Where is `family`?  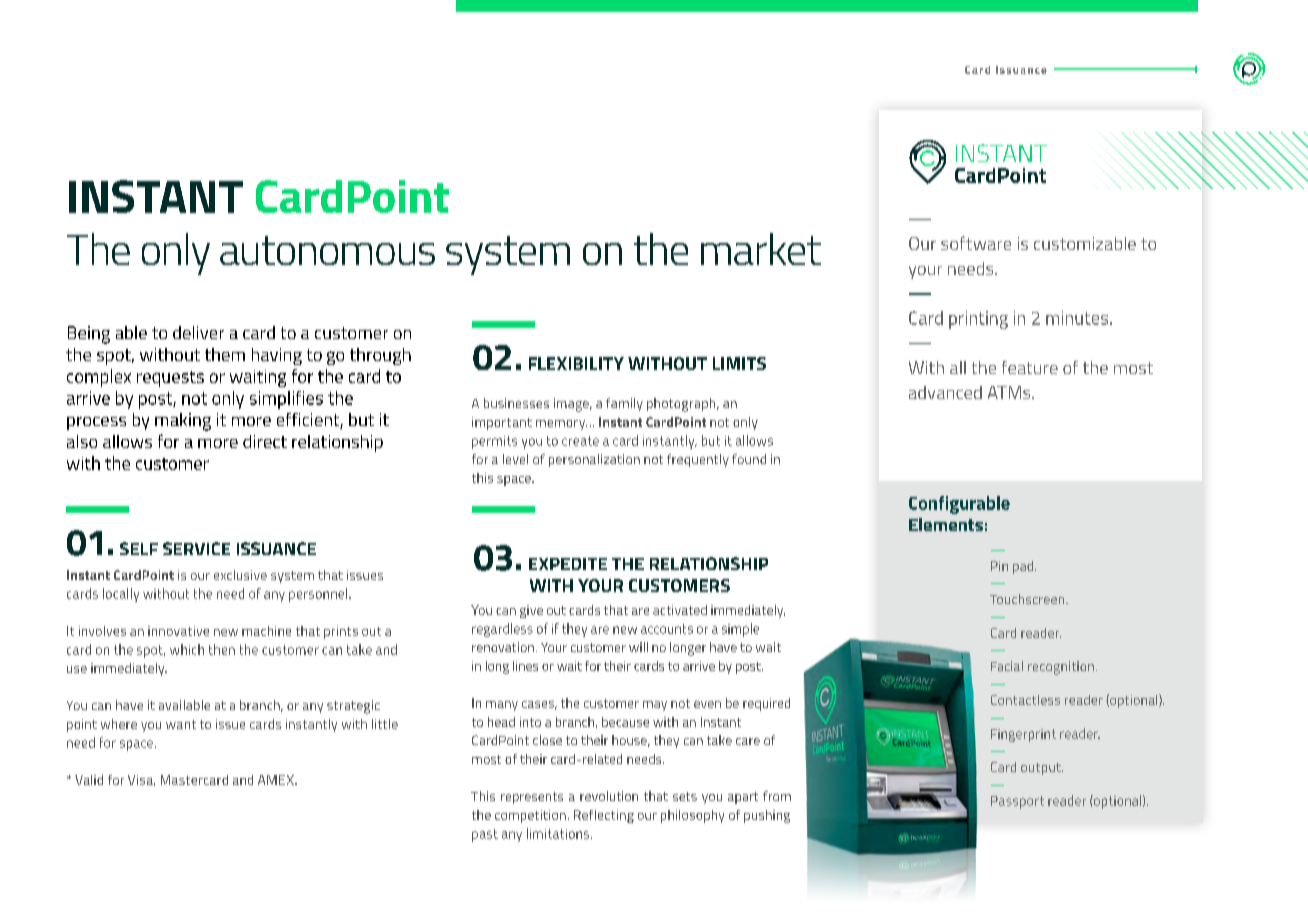 family is located at coordinates (624, 404).
